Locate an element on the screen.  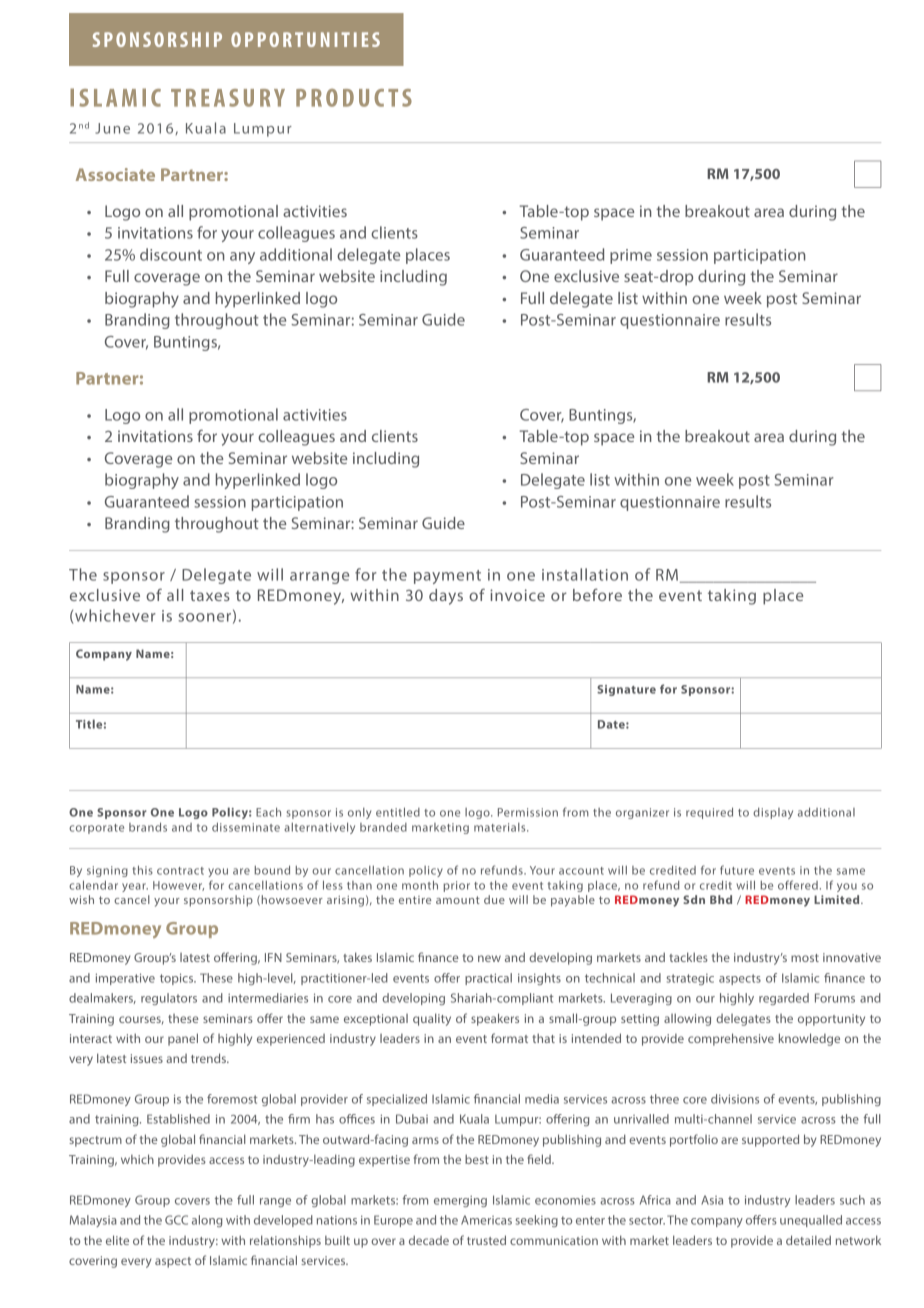
However is located at coordinates (178, 886).
